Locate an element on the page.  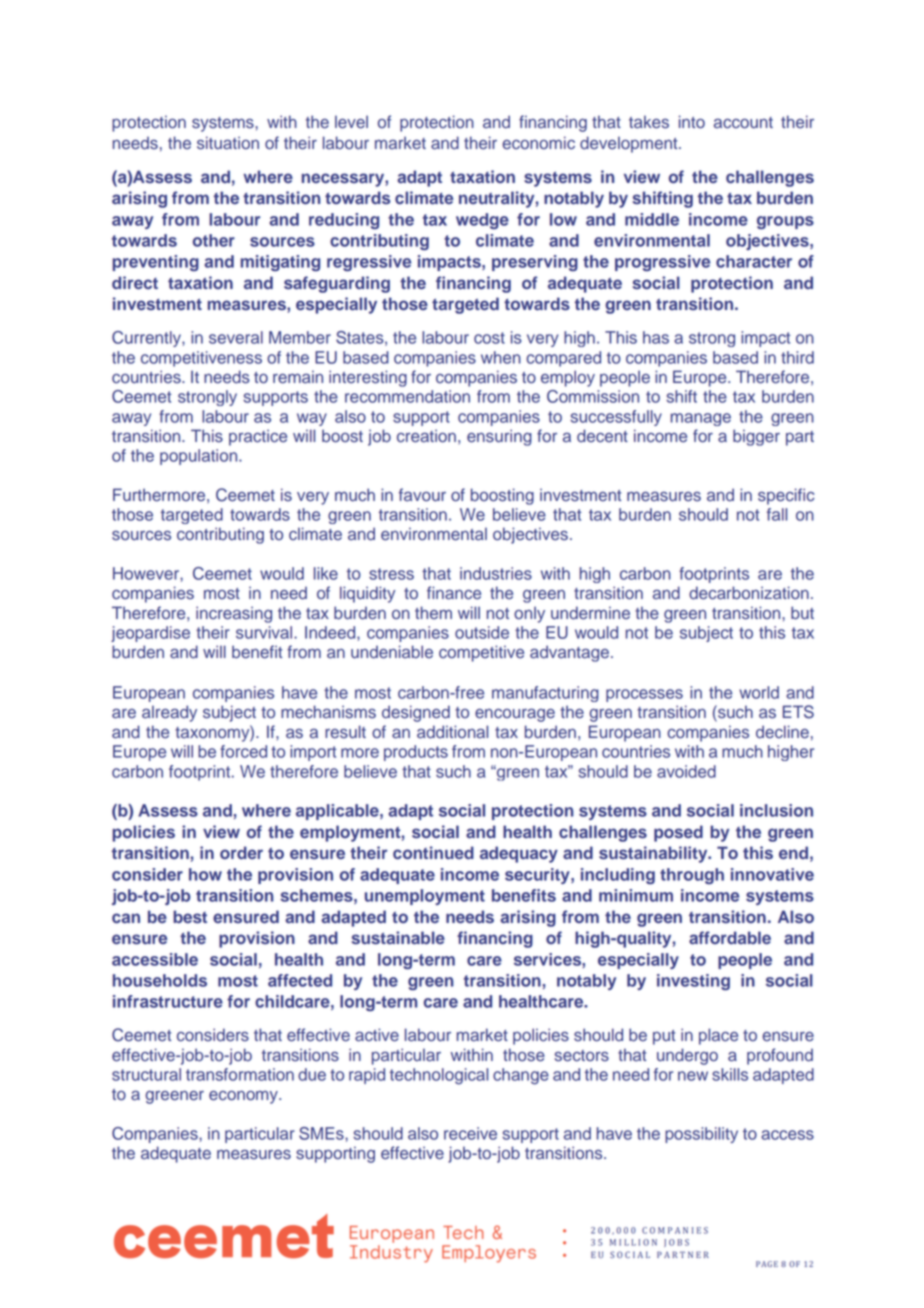
fall is located at coordinates (777, 514).
